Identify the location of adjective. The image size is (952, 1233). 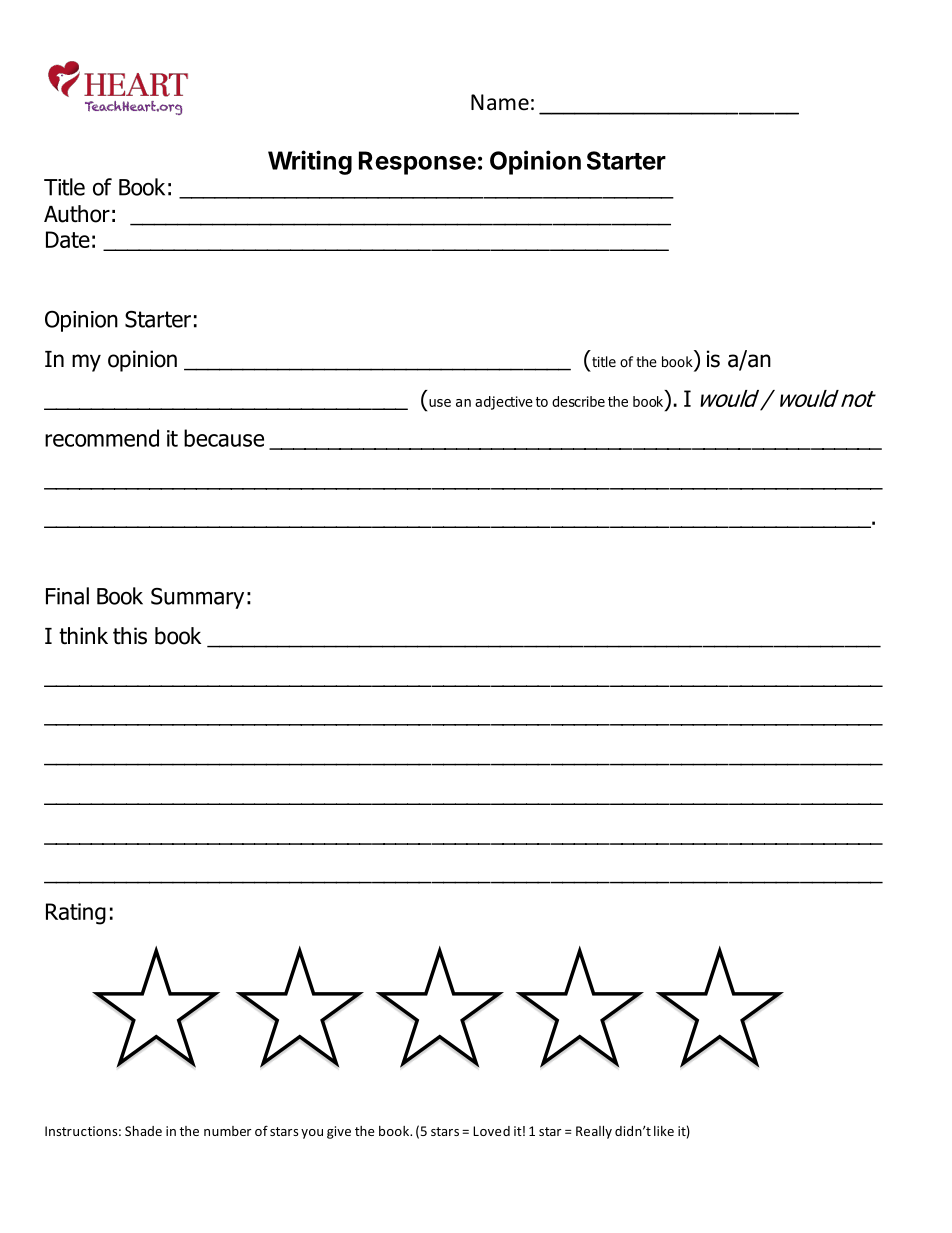
(504, 403).
